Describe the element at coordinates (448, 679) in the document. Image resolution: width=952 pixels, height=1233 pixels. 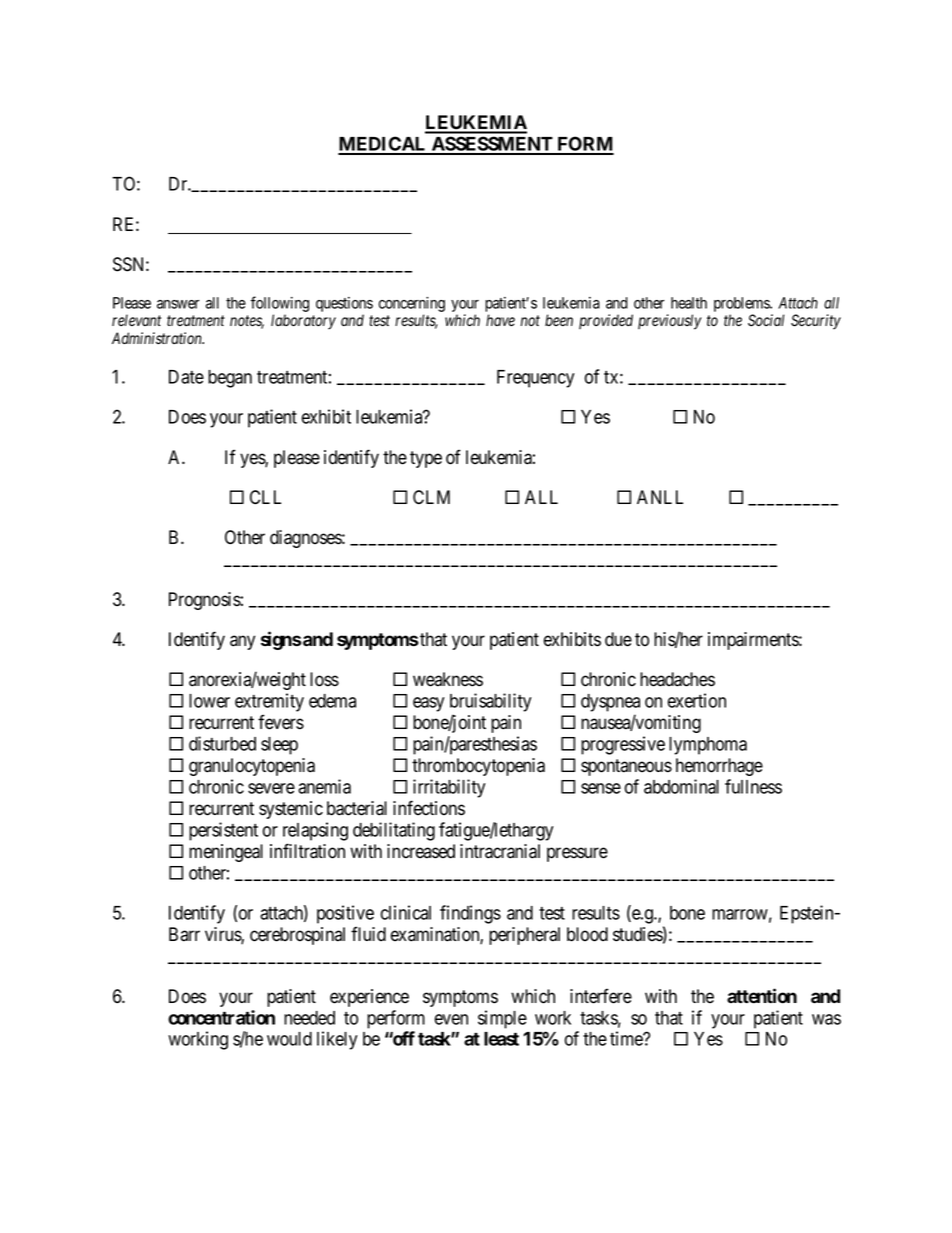
I see `weakness` at that location.
